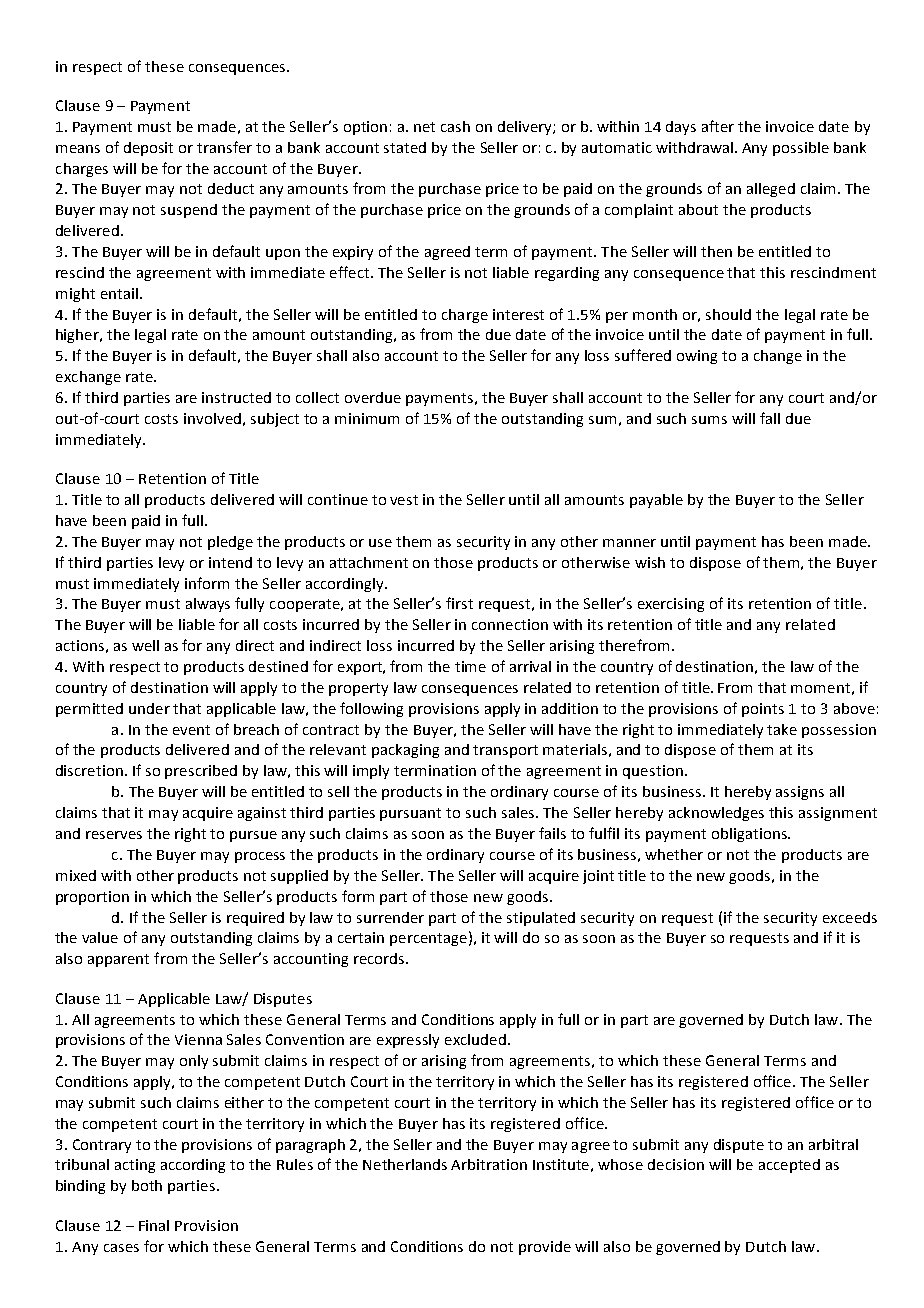  Describe the element at coordinates (770, 418) in the screenshot. I see `fall` at that location.
